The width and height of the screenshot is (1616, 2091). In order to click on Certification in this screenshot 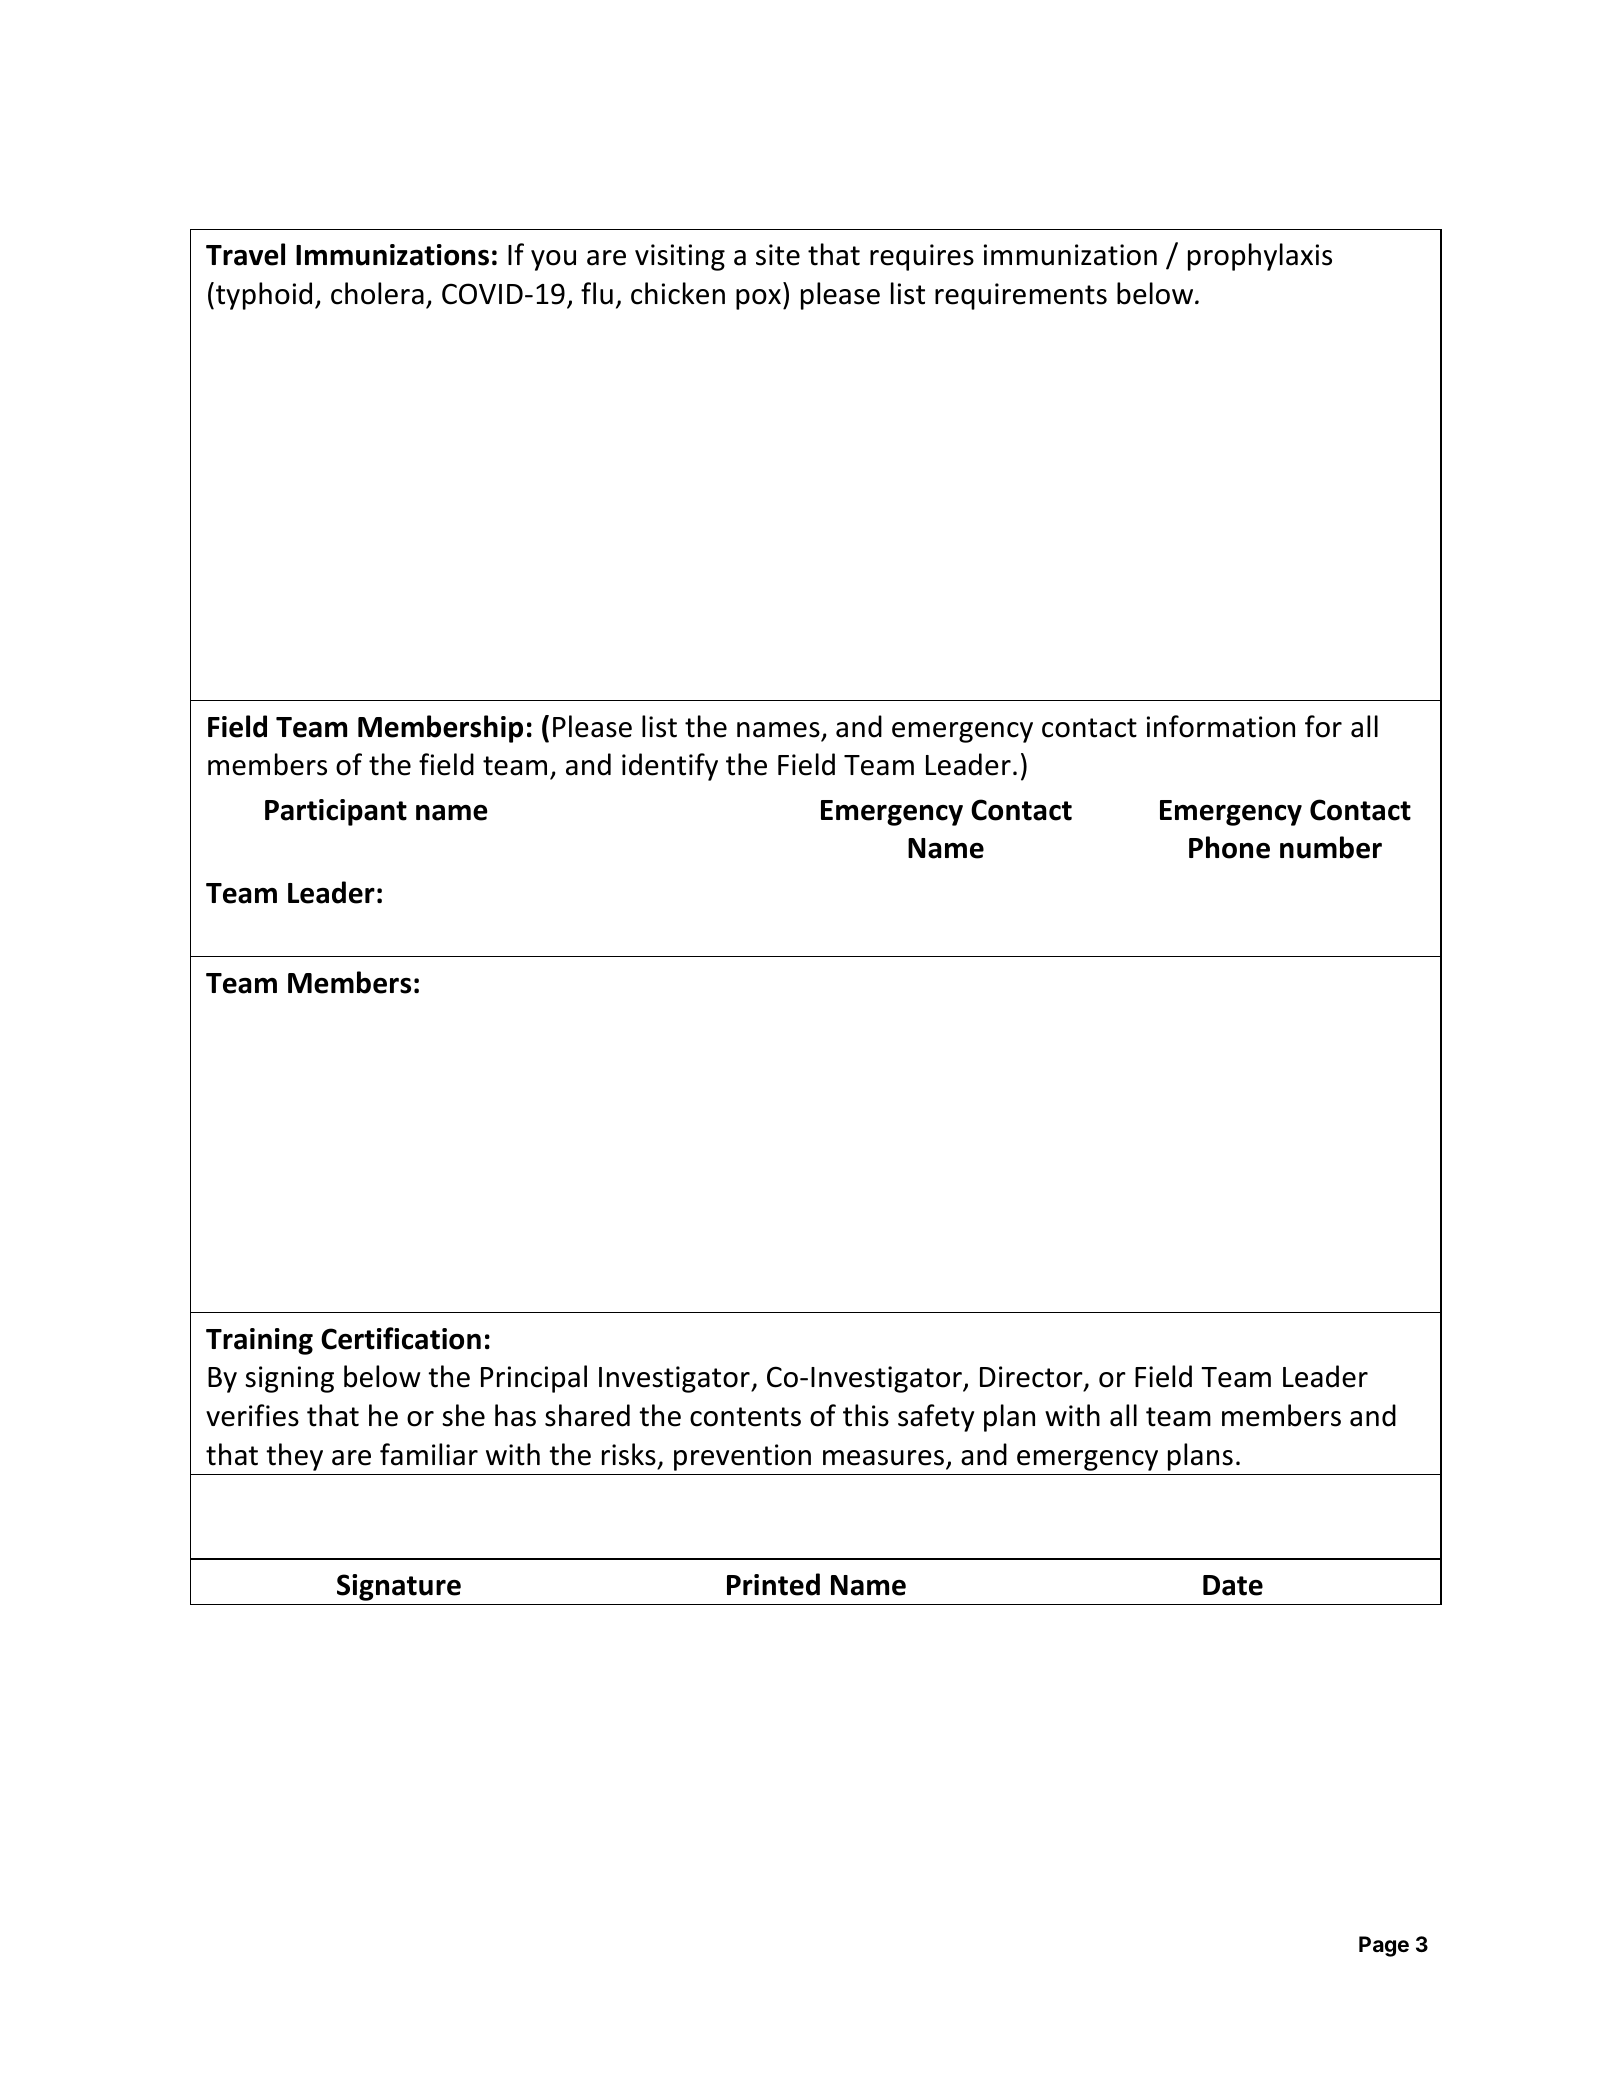, I will do `click(401, 1338)`.
